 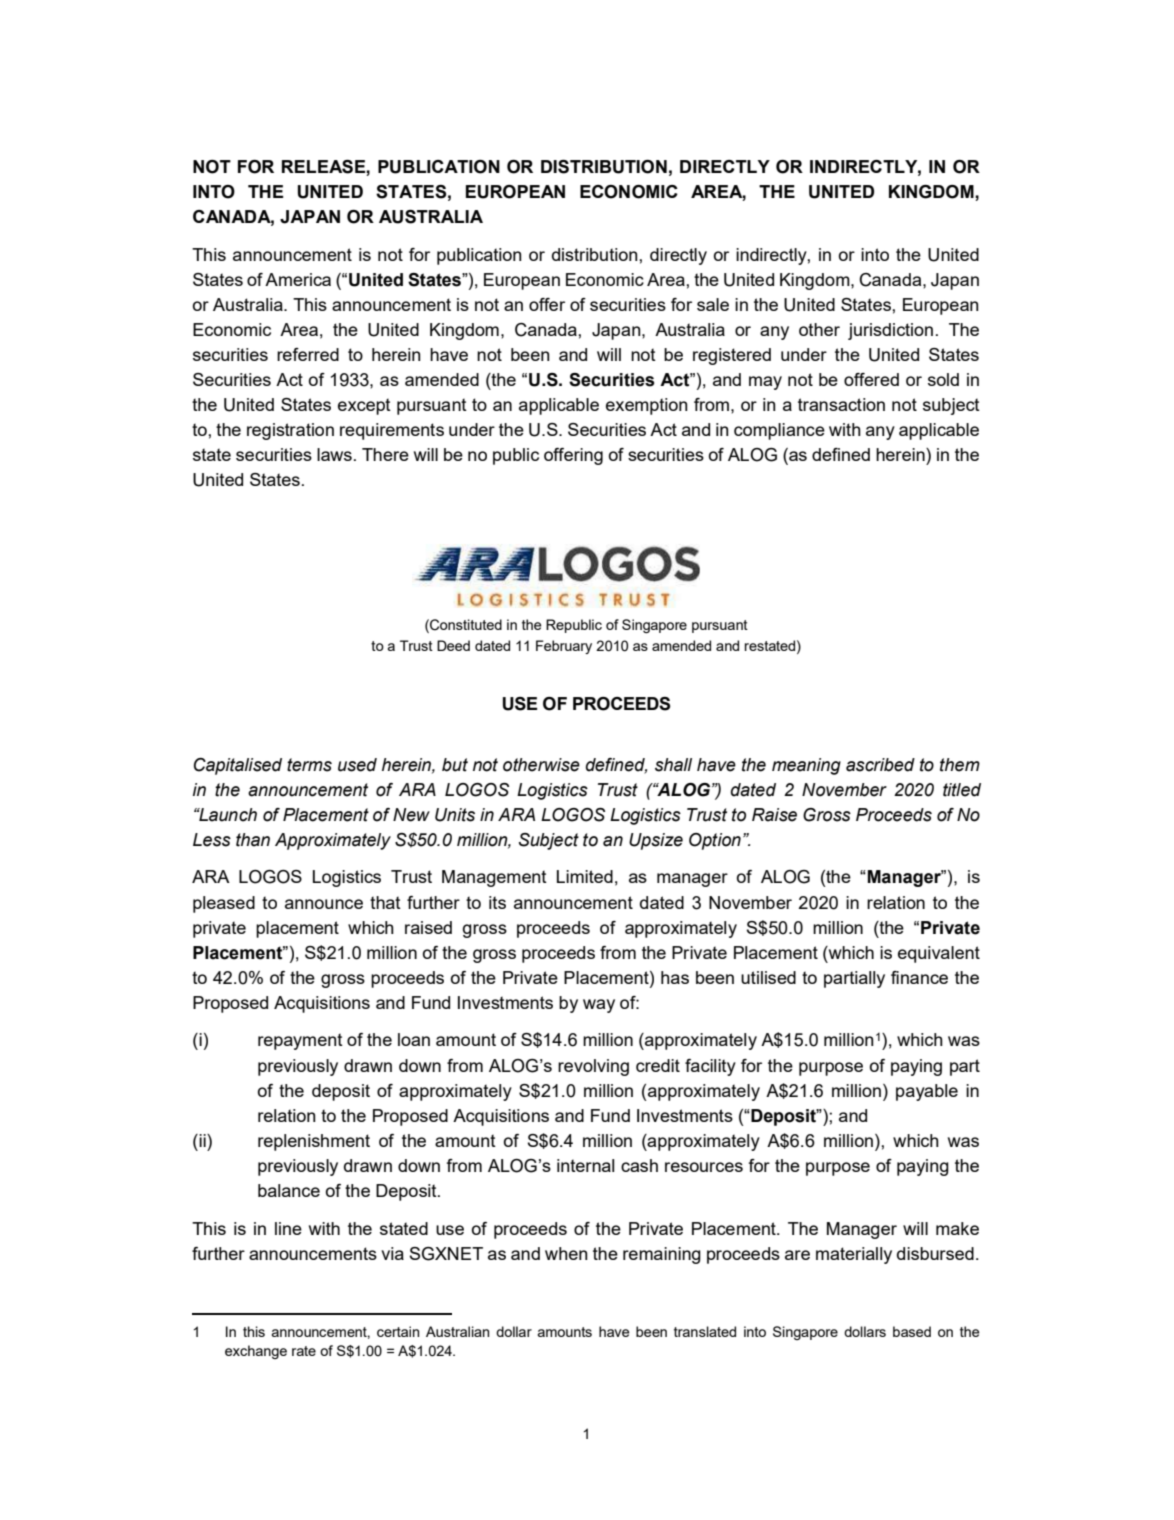 What do you see at coordinates (300, 1042) in the screenshot?
I see `repayment` at bounding box center [300, 1042].
